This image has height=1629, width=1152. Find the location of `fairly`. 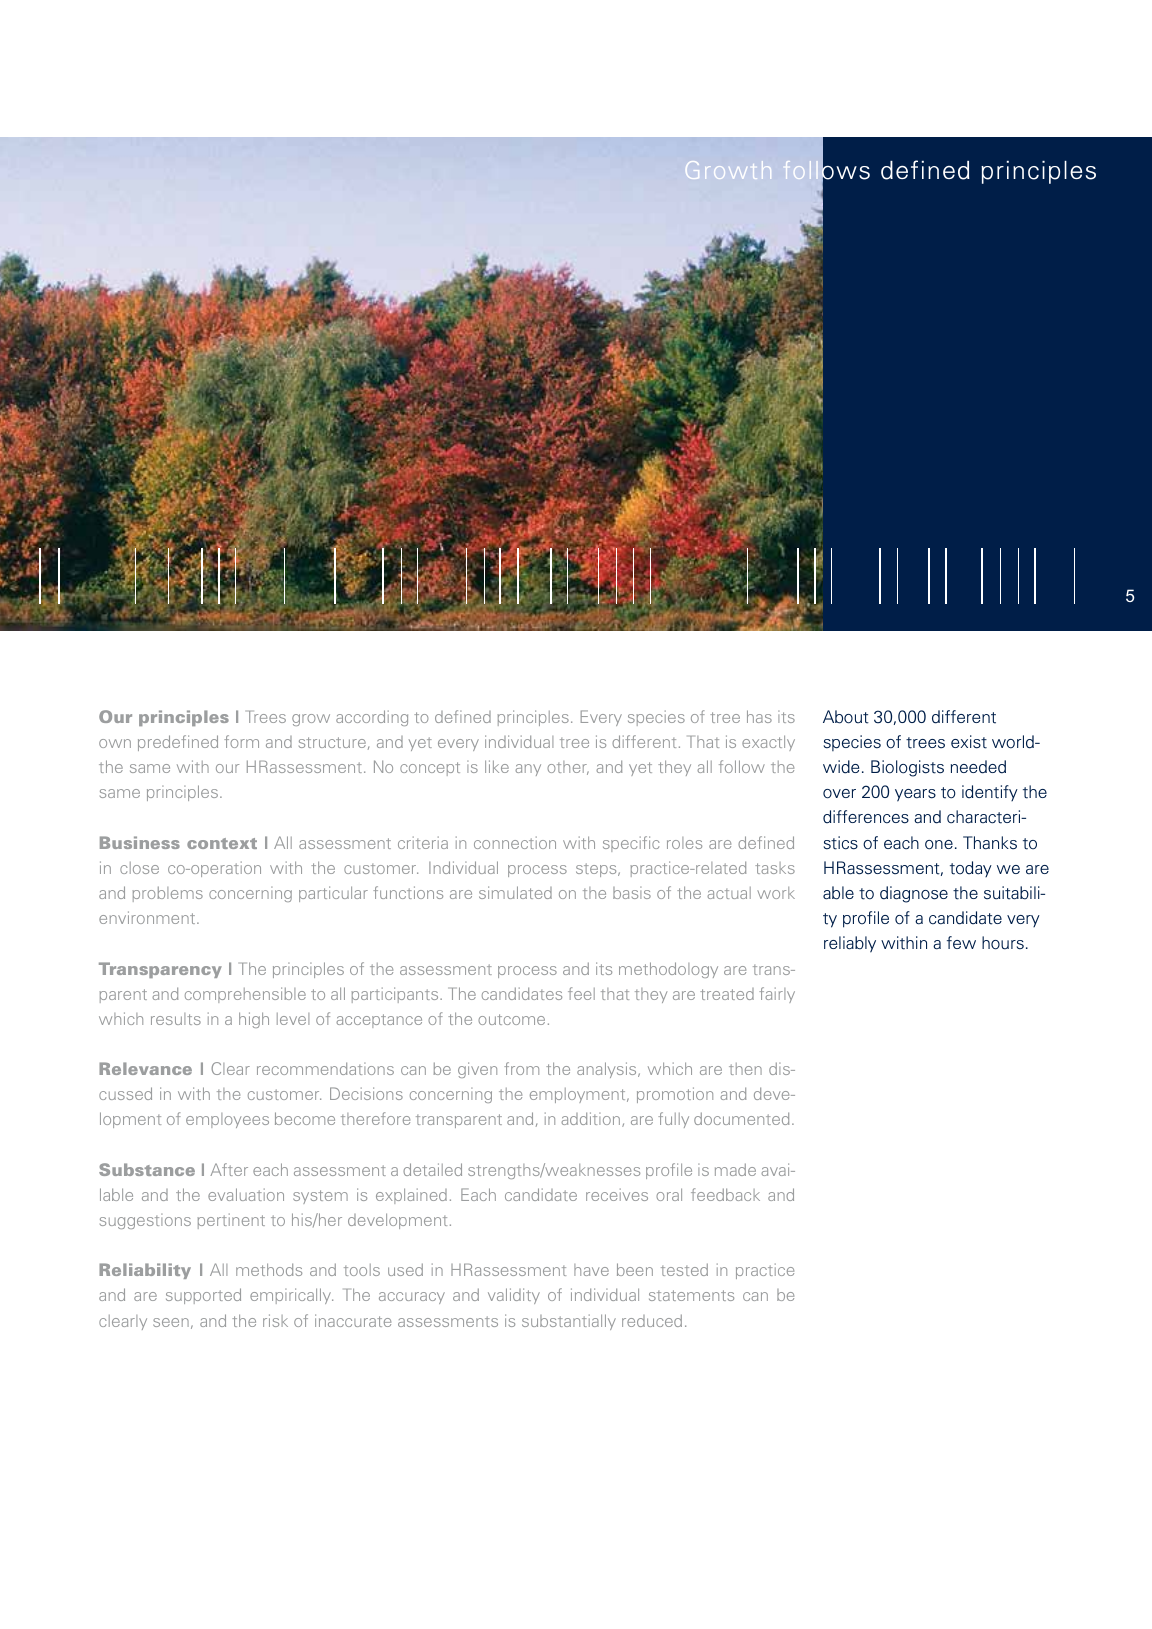

fairly is located at coordinates (777, 995).
